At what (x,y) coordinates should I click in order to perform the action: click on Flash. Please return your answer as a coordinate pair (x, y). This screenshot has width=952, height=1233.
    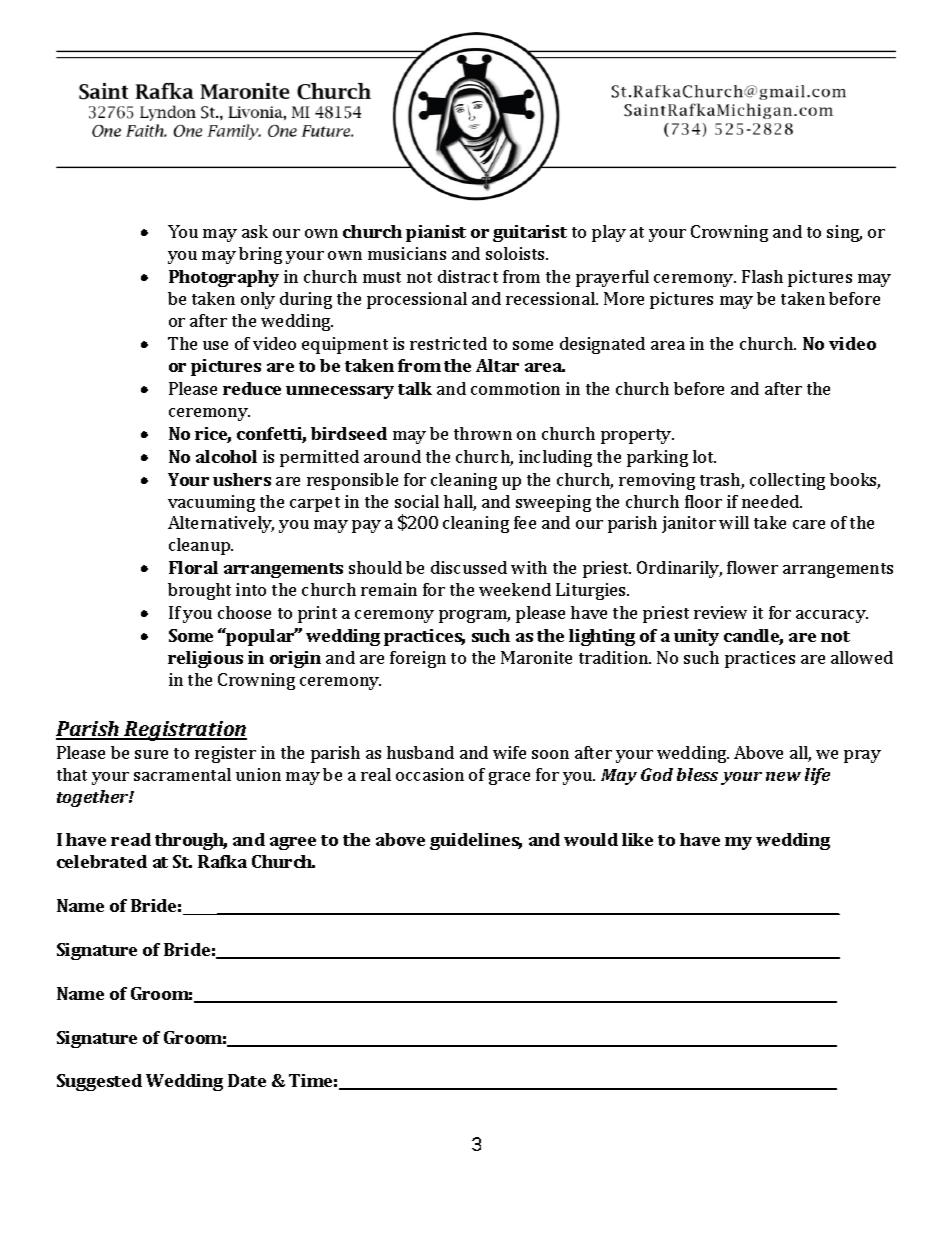
    Looking at the image, I should click on (762, 276).
